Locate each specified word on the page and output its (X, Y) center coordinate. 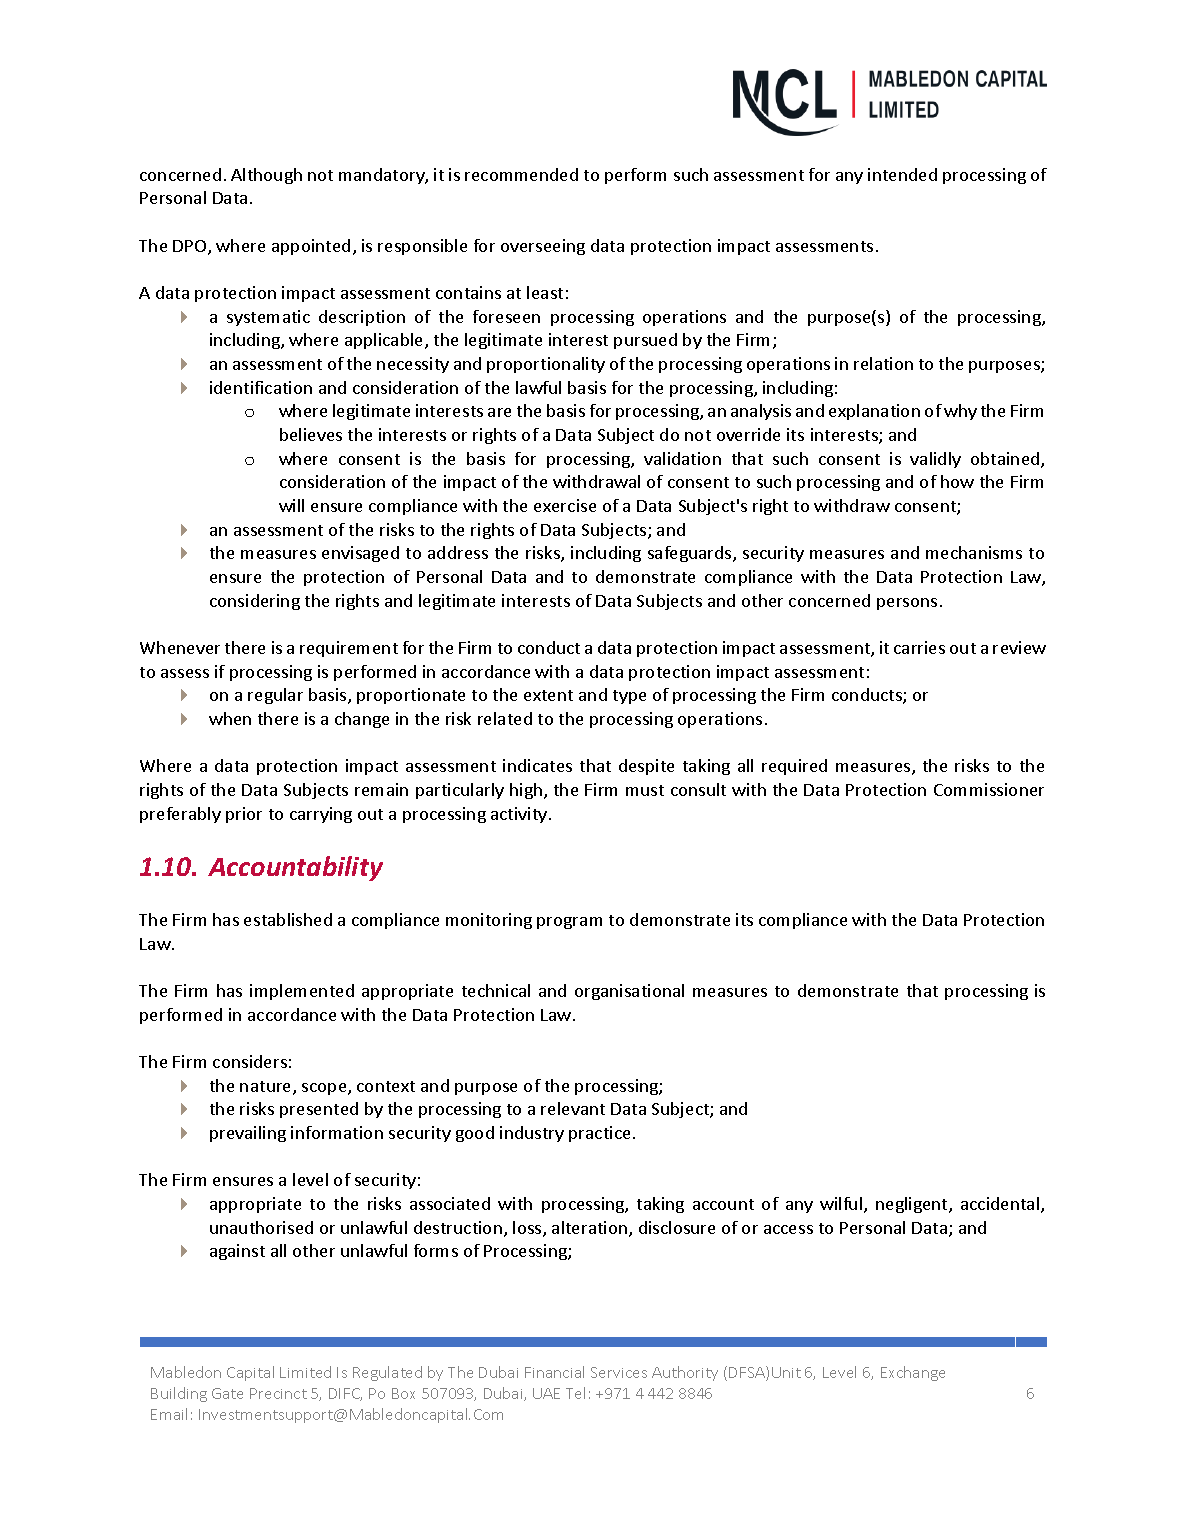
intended (902, 174)
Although (266, 176)
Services (619, 1372)
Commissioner (989, 789)
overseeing (543, 247)
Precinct (278, 1393)
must (645, 790)
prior (244, 815)
